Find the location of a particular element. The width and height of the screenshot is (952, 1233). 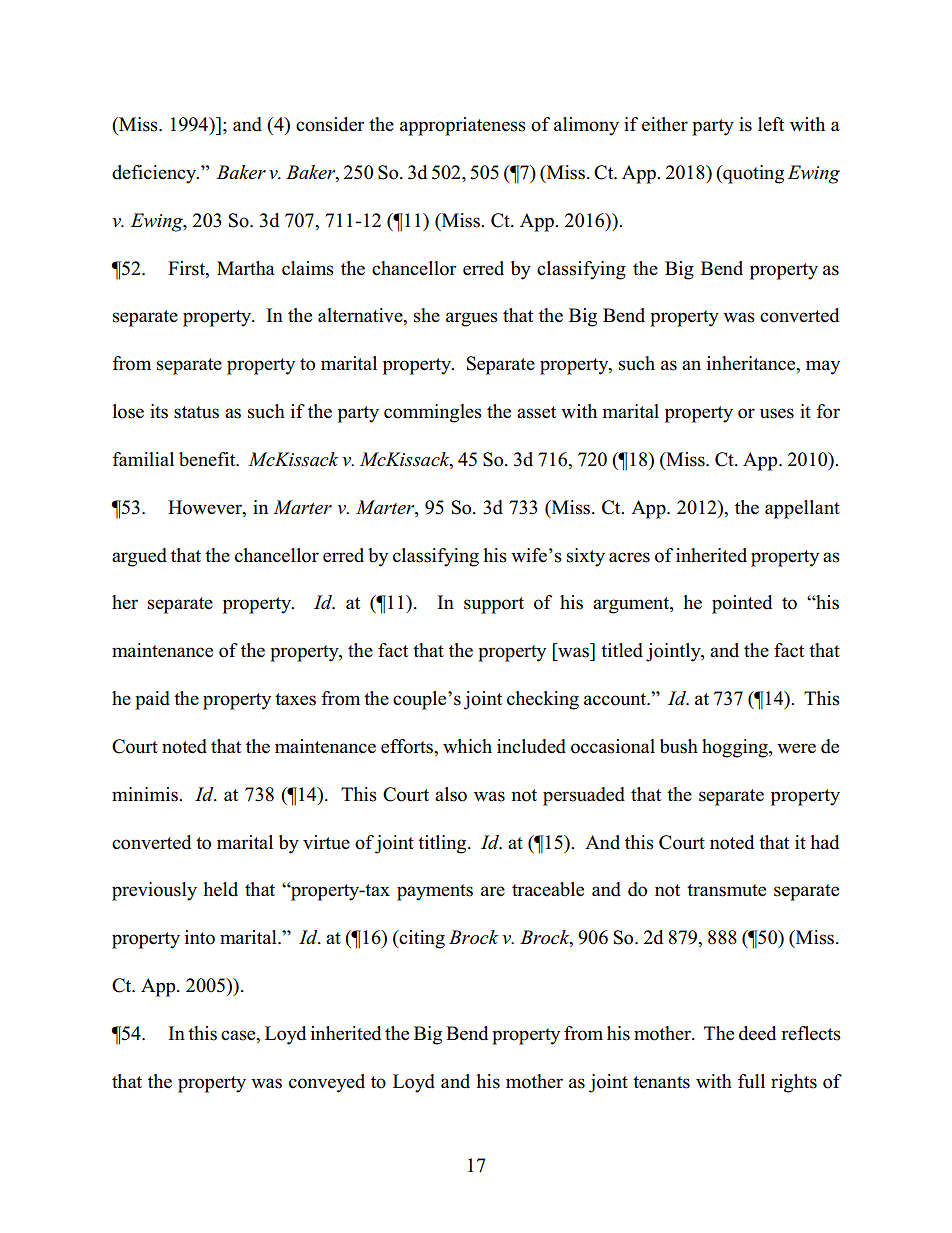

pointed is located at coordinates (742, 604).
